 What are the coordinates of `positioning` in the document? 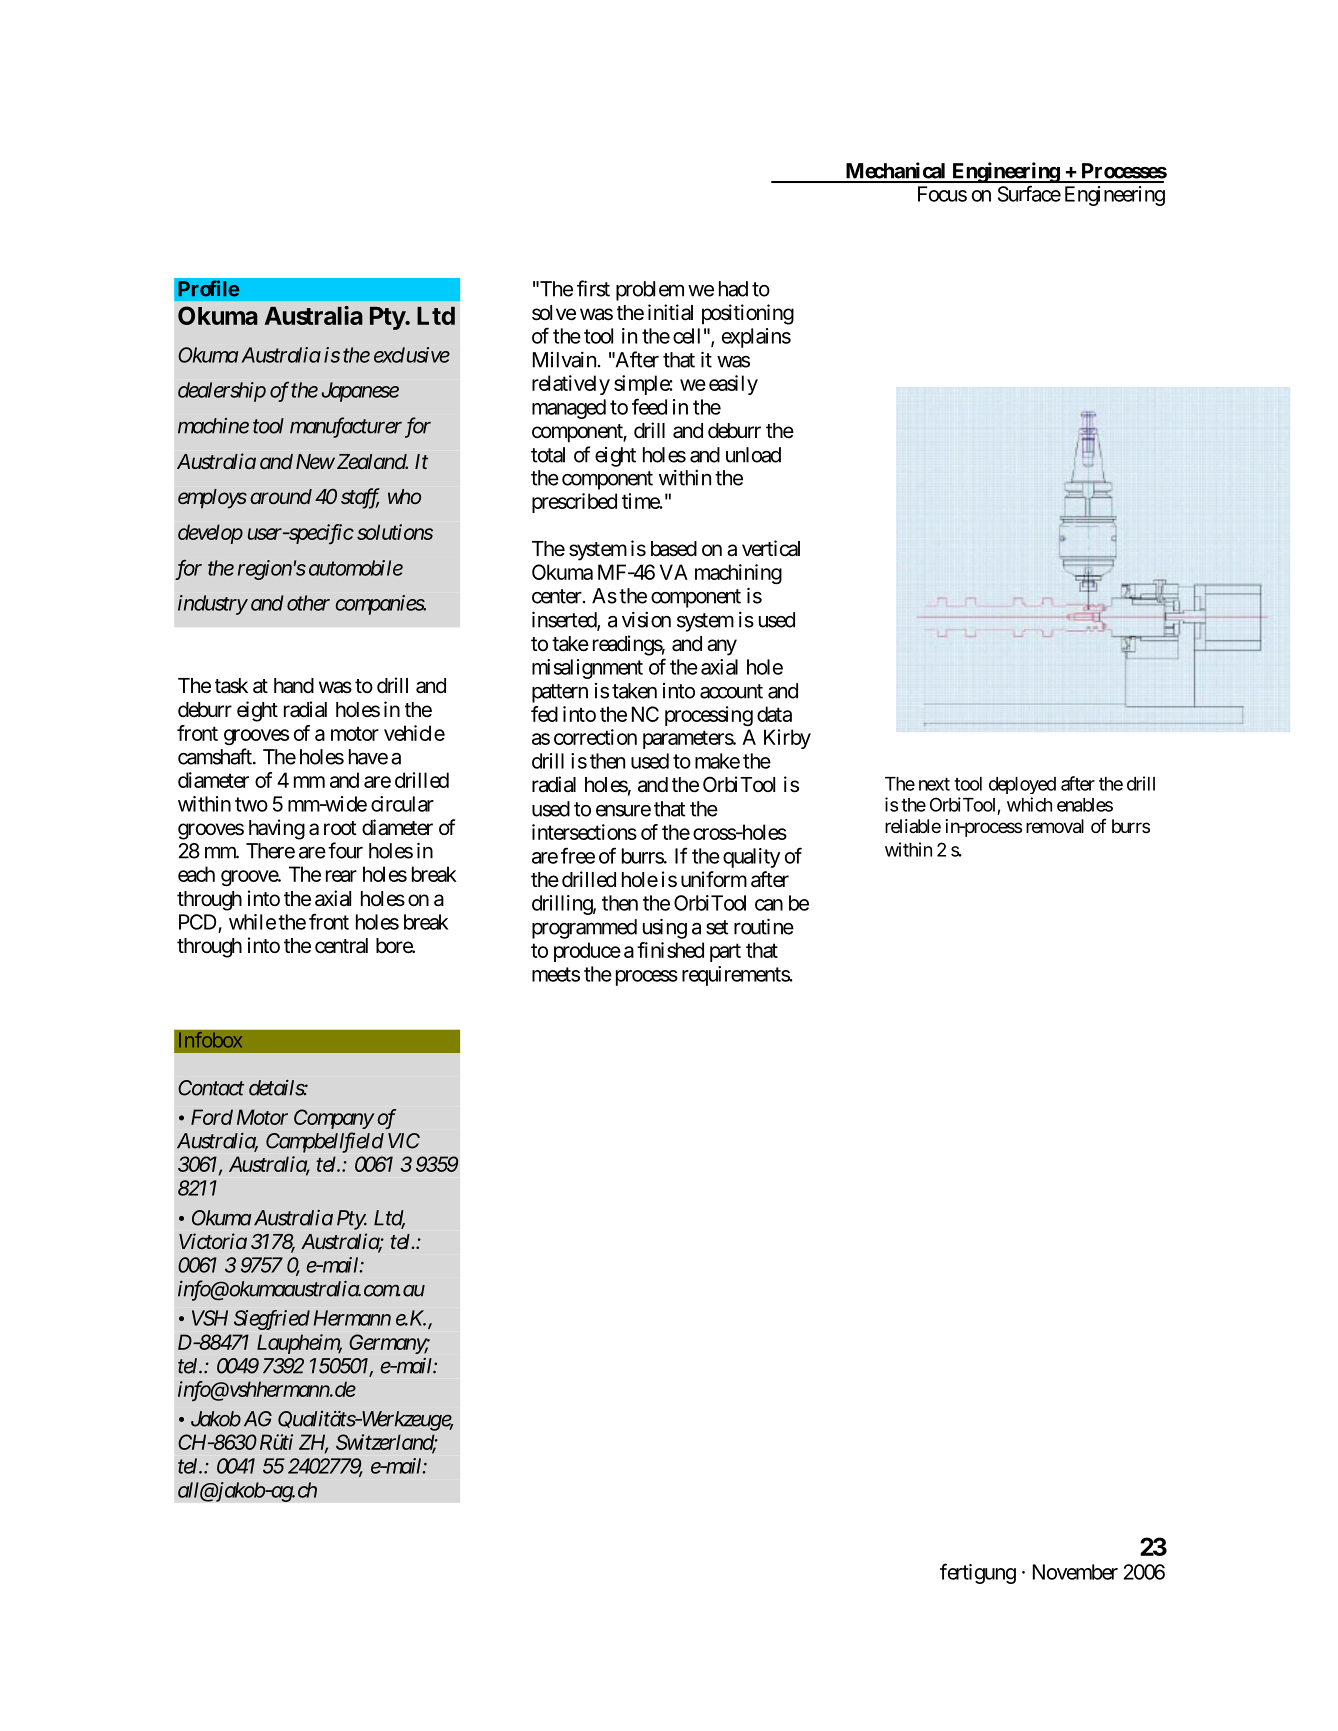 It's located at (748, 314).
